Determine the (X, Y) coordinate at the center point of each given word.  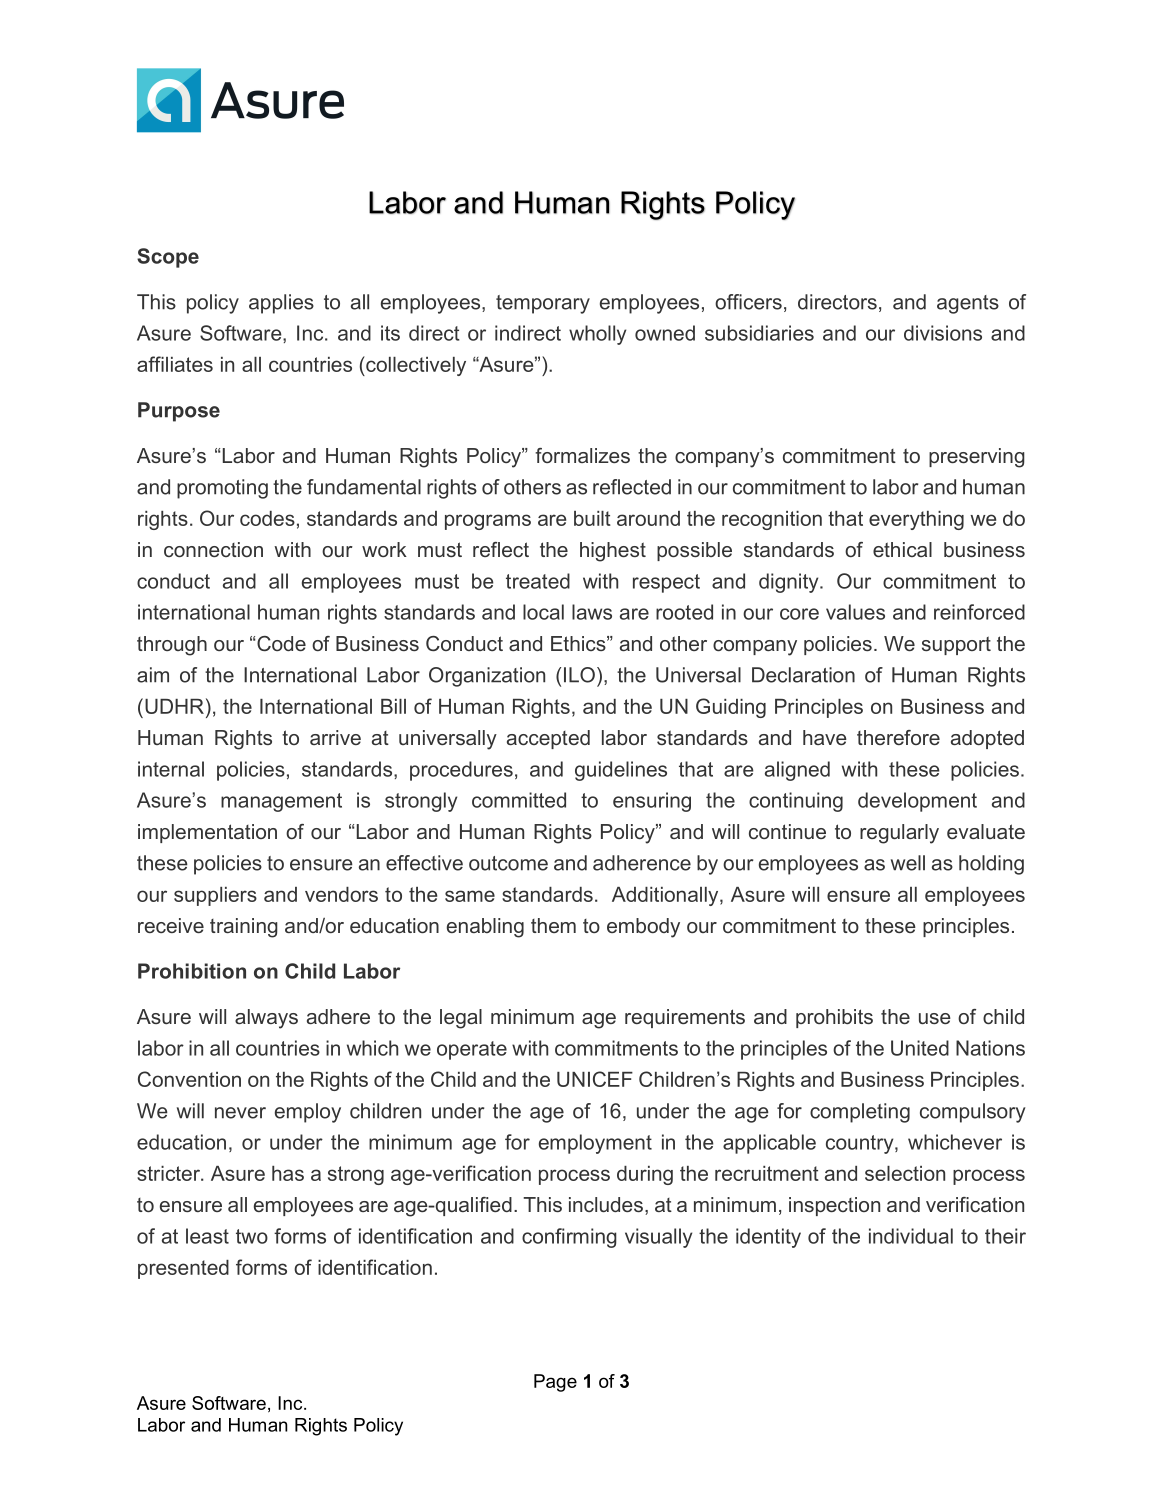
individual (911, 1236)
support (956, 645)
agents (968, 304)
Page (555, 1383)
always (266, 1019)
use (935, 1018)
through (172, 646)
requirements (685, 1018)
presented (183, 1269)
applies (281, 304)
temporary (543, 304)
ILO (579, 675)
